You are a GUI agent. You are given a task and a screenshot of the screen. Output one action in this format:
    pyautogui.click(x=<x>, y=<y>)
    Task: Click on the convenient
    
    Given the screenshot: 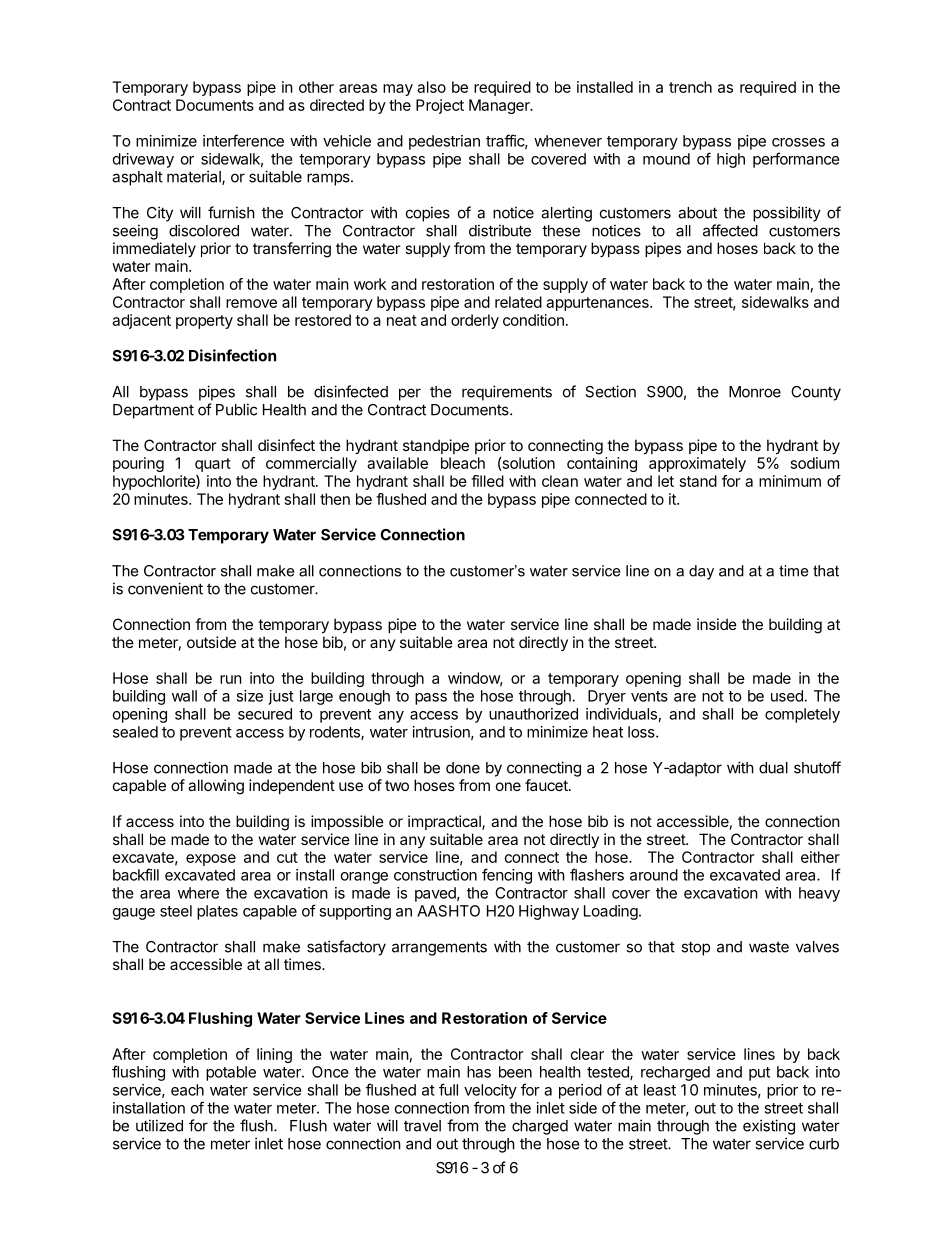 What is the action you would take?
    pyautogui.click(x=165, y=588)
